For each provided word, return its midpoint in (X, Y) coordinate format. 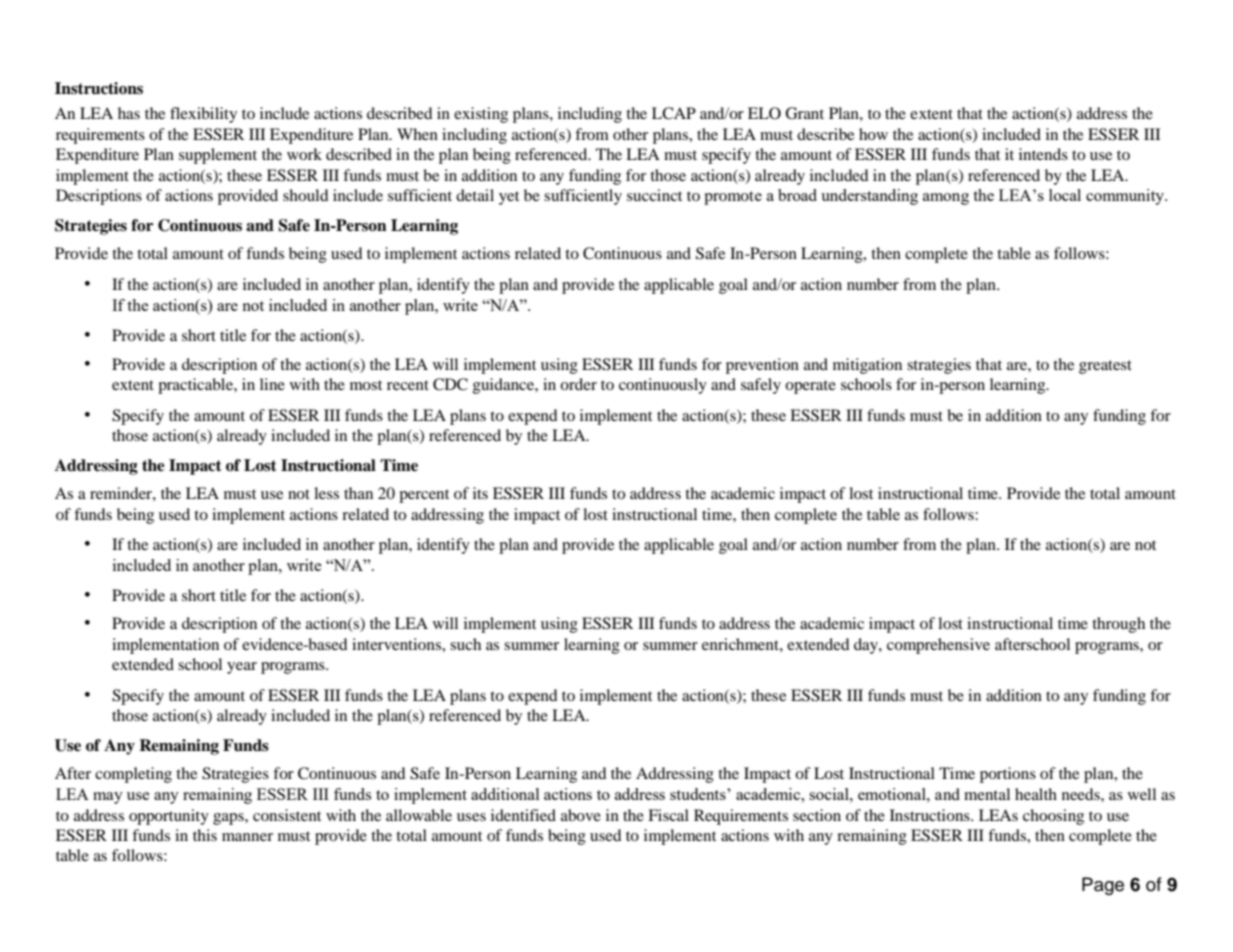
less (326, 493)
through (1118, 625)
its (480, 493)
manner (247, 837)
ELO (764, 113)
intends (1043, 154)
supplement (218, 156)
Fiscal (668, 815)
